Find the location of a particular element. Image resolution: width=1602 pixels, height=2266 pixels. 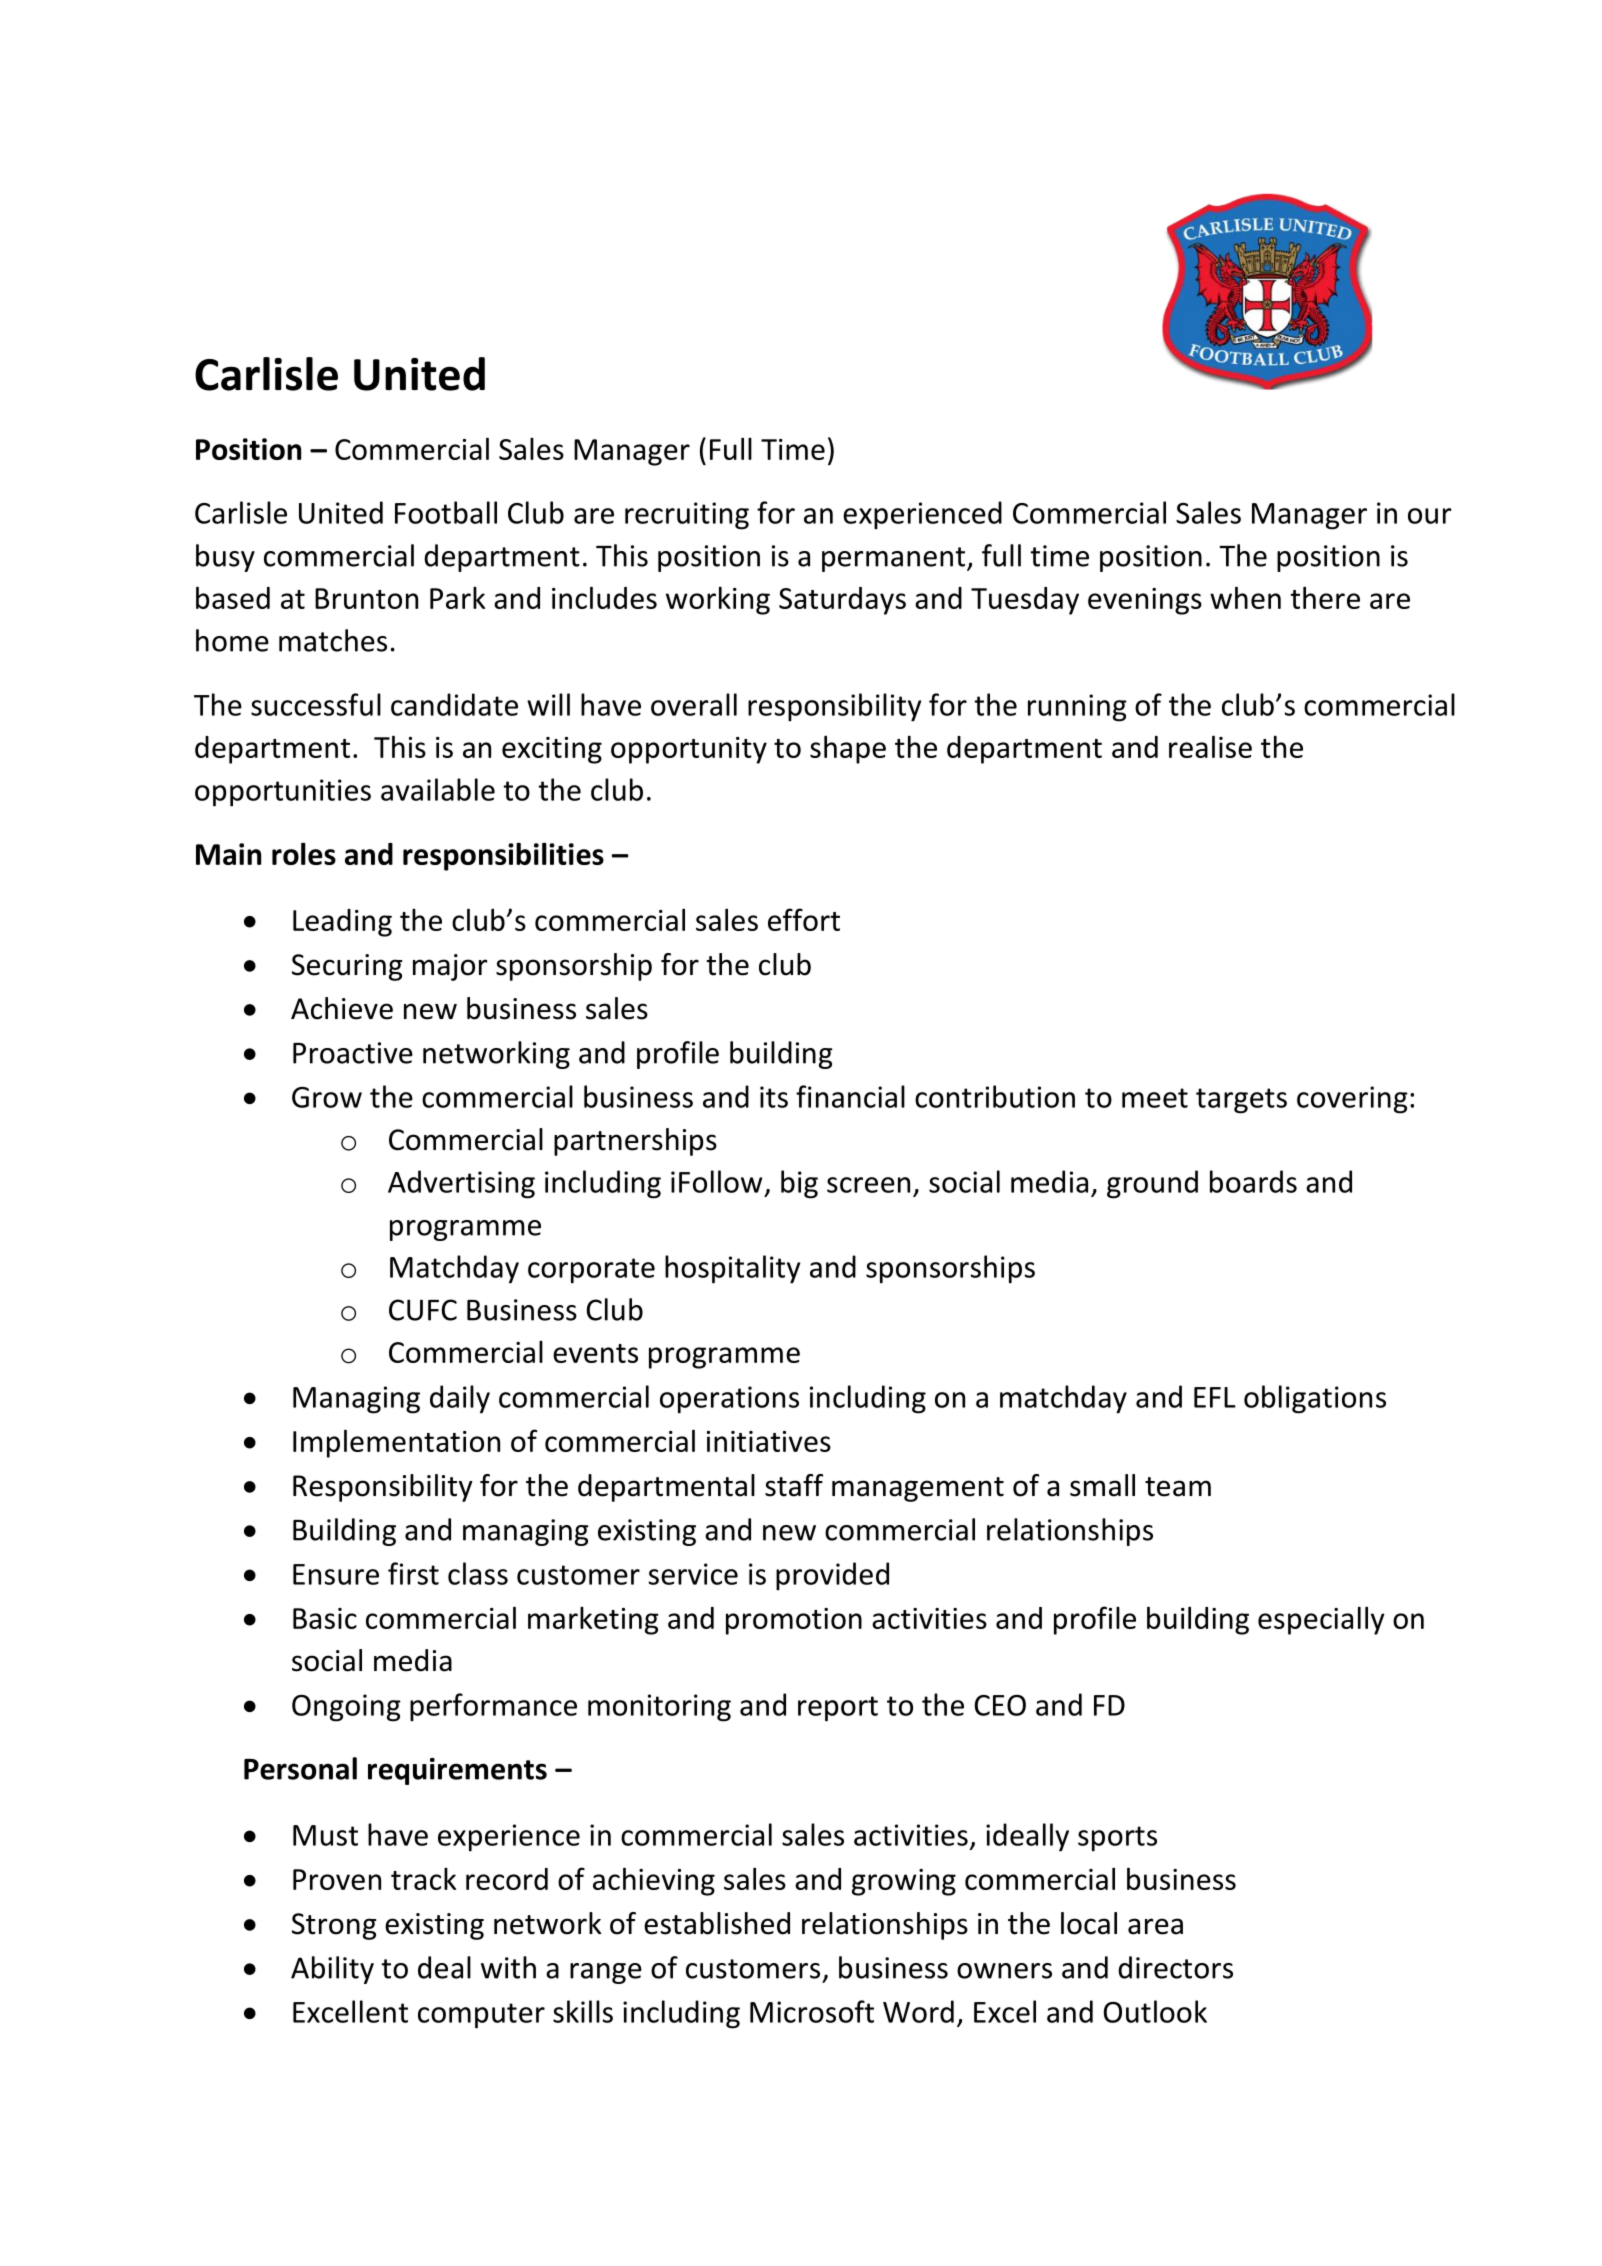

when is located at coordinates (1245, 597).
